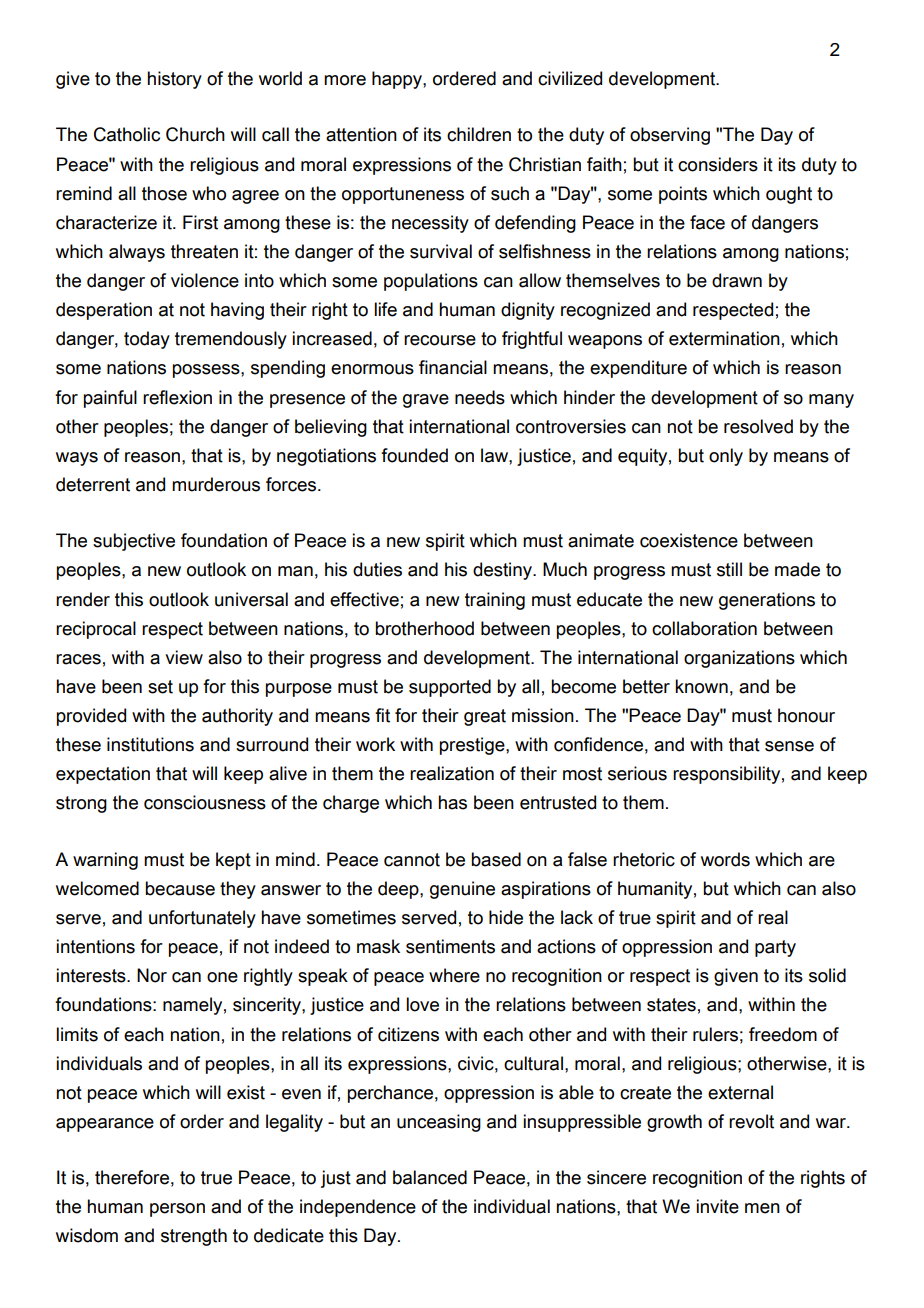 The height and width of the image is (1308, 924). I want to click on children, so click(479, 134).
